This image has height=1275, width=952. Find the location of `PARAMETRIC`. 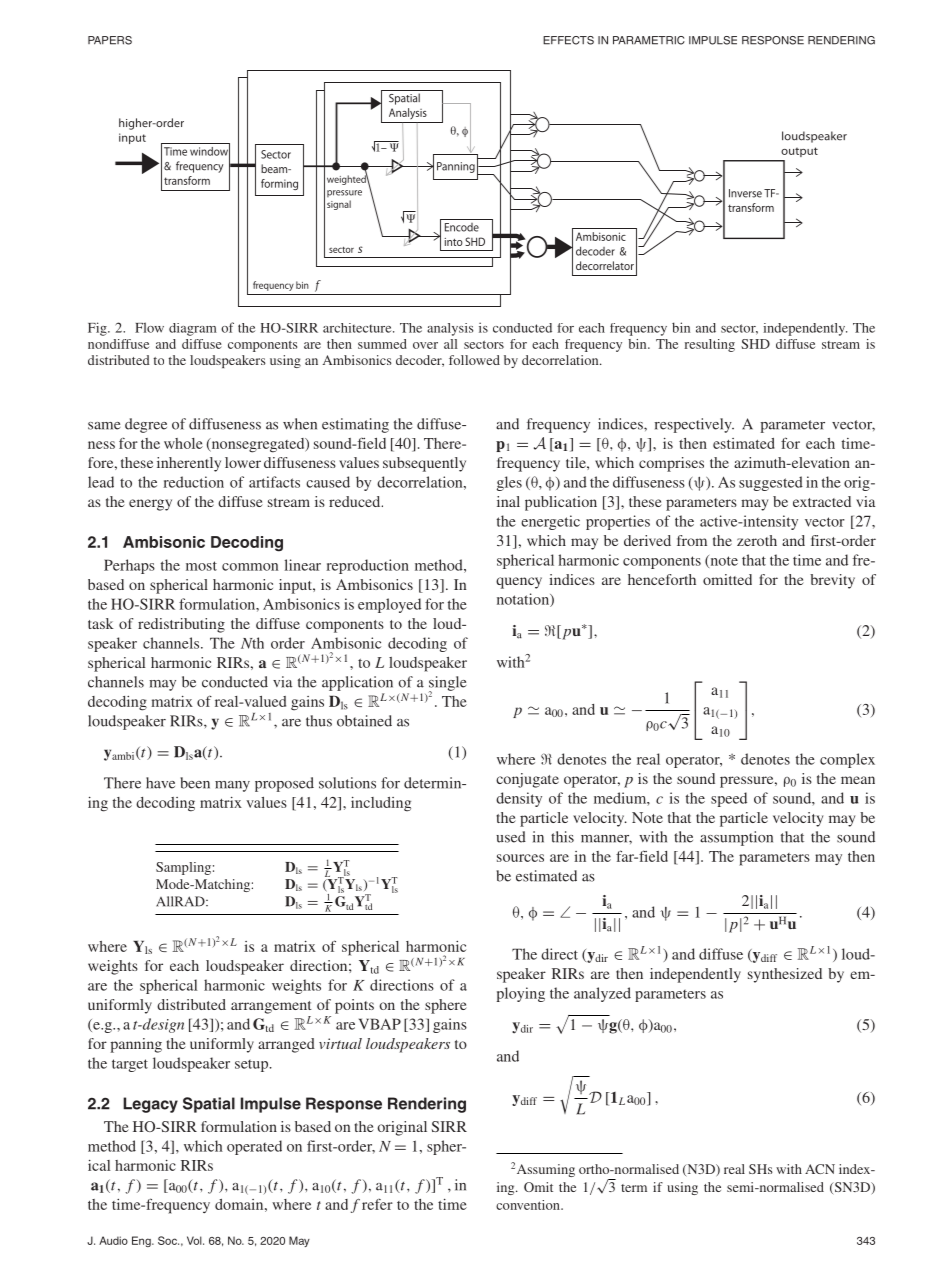

PARAMETRIC is located at coordinates (649, 40).
